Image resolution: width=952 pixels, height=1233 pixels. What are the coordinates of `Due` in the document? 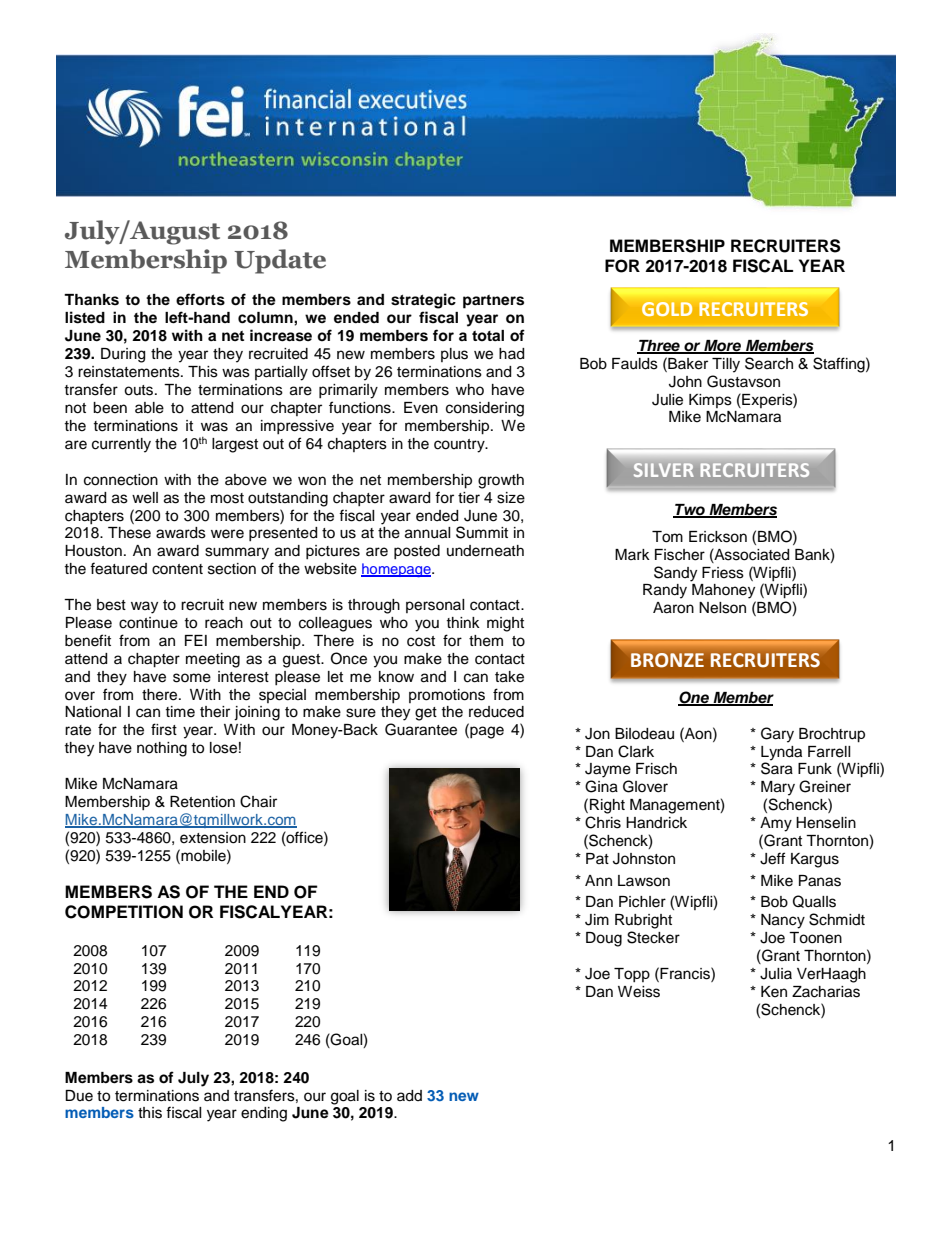 It's located at (79, 1096).
